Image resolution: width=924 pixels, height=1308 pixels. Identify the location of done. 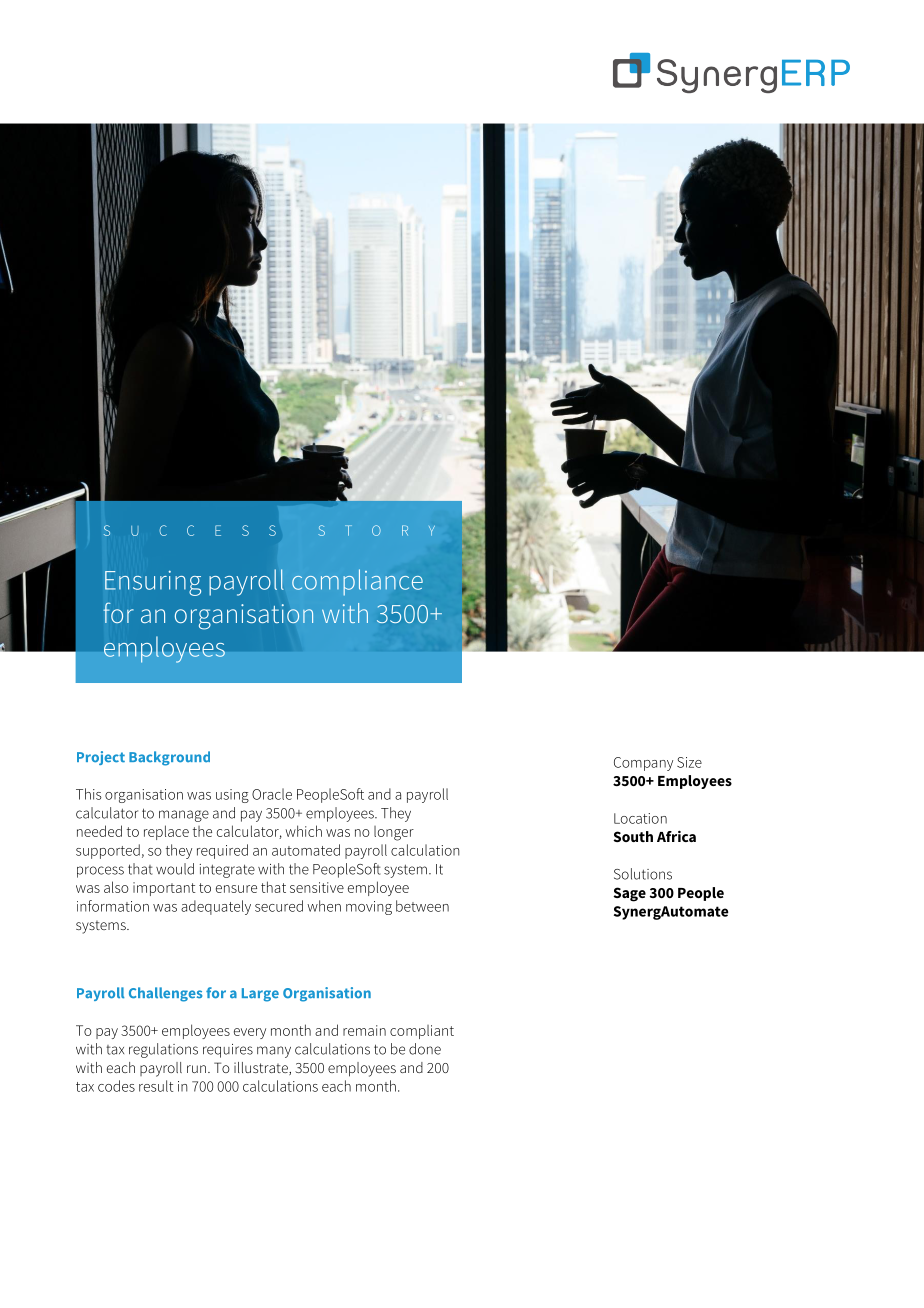
(425, 1049).
